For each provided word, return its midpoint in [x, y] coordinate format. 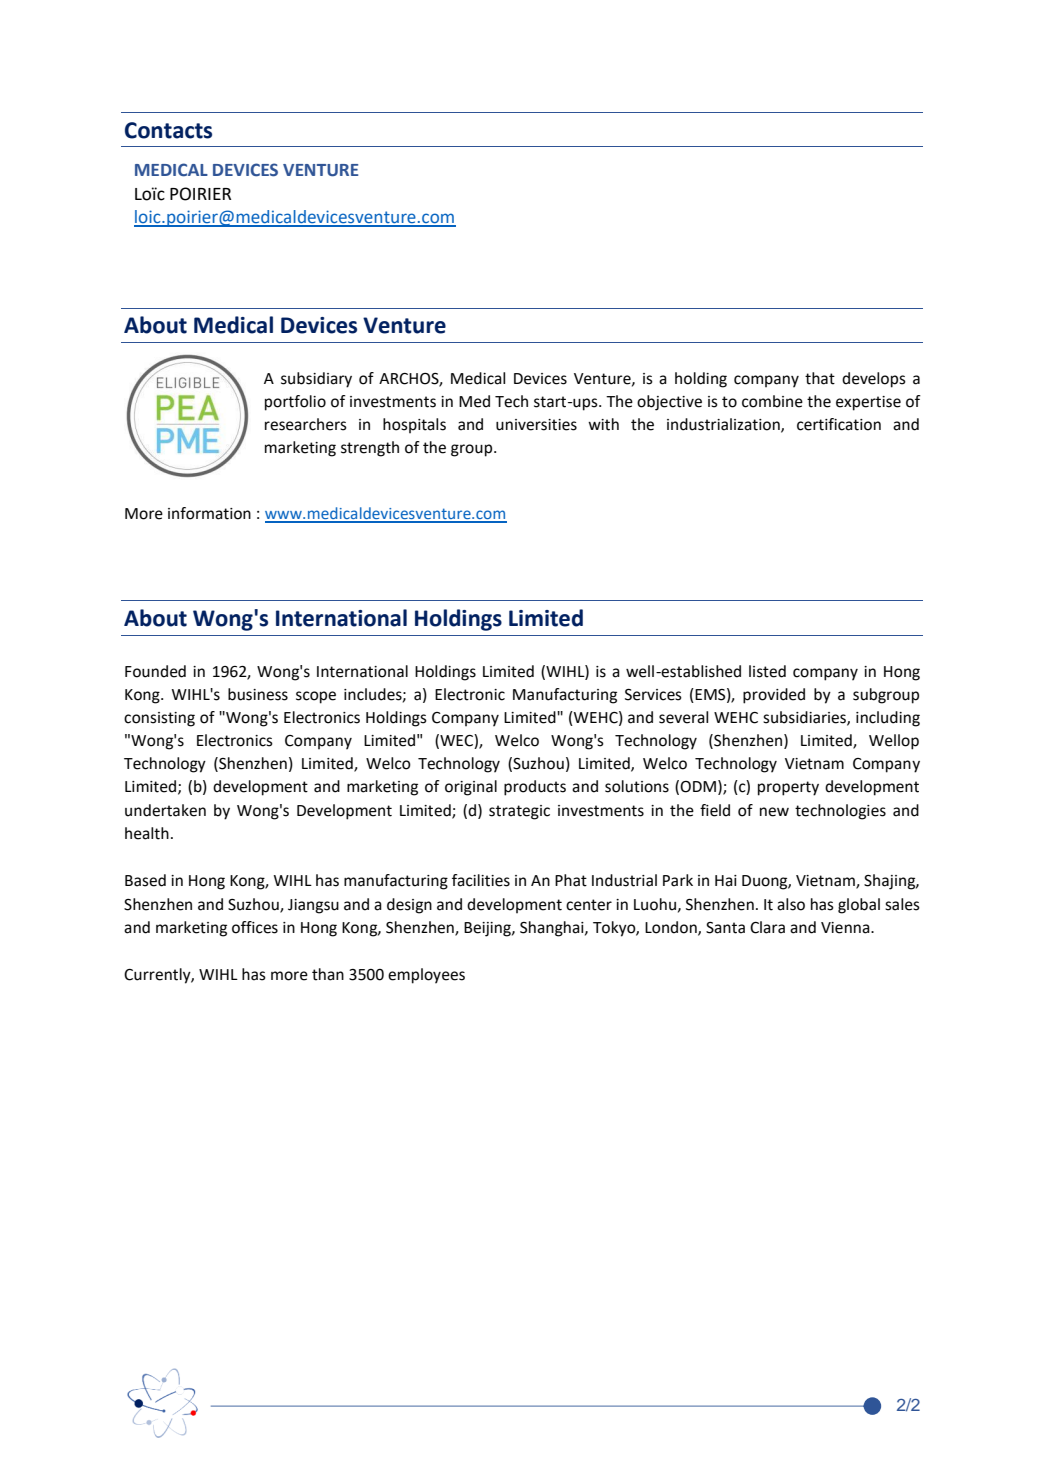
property [788, 788]
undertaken [165, 810]
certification [839, 424]
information [209, 513]
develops [874, 380]
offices [255, 927]
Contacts [168, 130]
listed [767, 671]
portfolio [295, 403]
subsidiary [316, 380]
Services [653, 695]
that [820, 378]
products [535, 788]
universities [536, 425]
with [603, 424]
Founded [155, 671]
